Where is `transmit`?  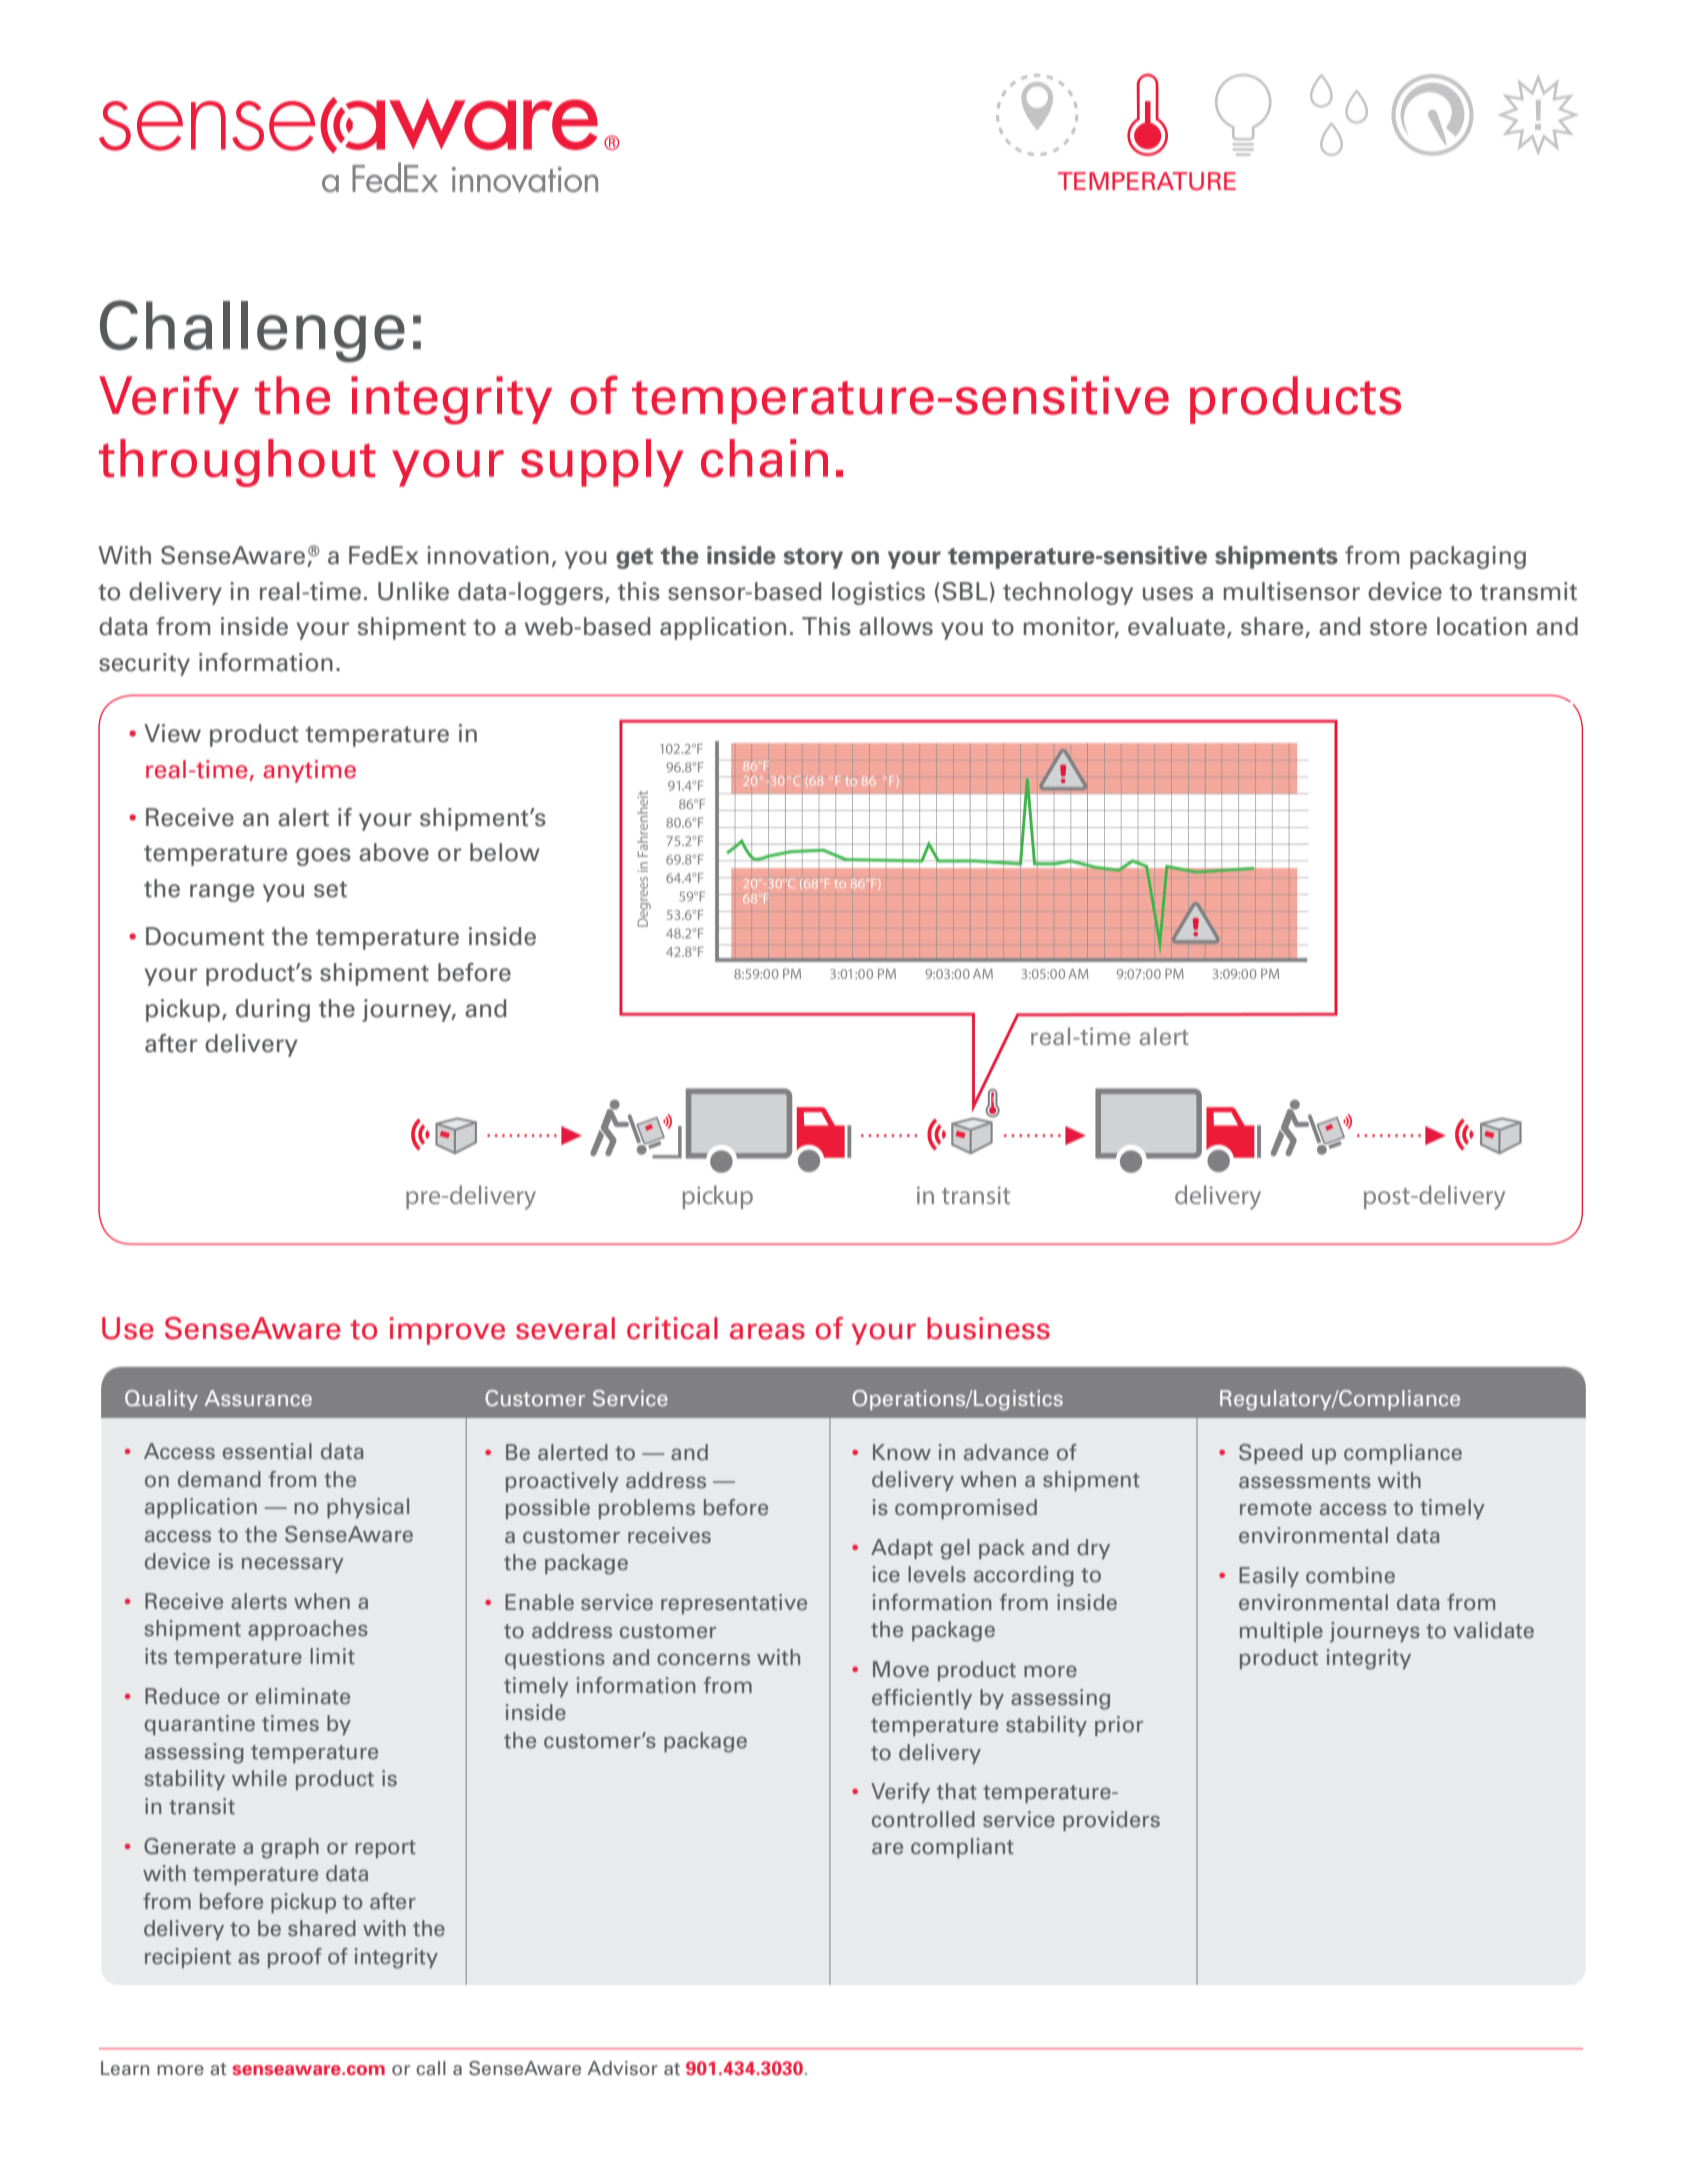 transmit is located at coordinates (1528, 591).
